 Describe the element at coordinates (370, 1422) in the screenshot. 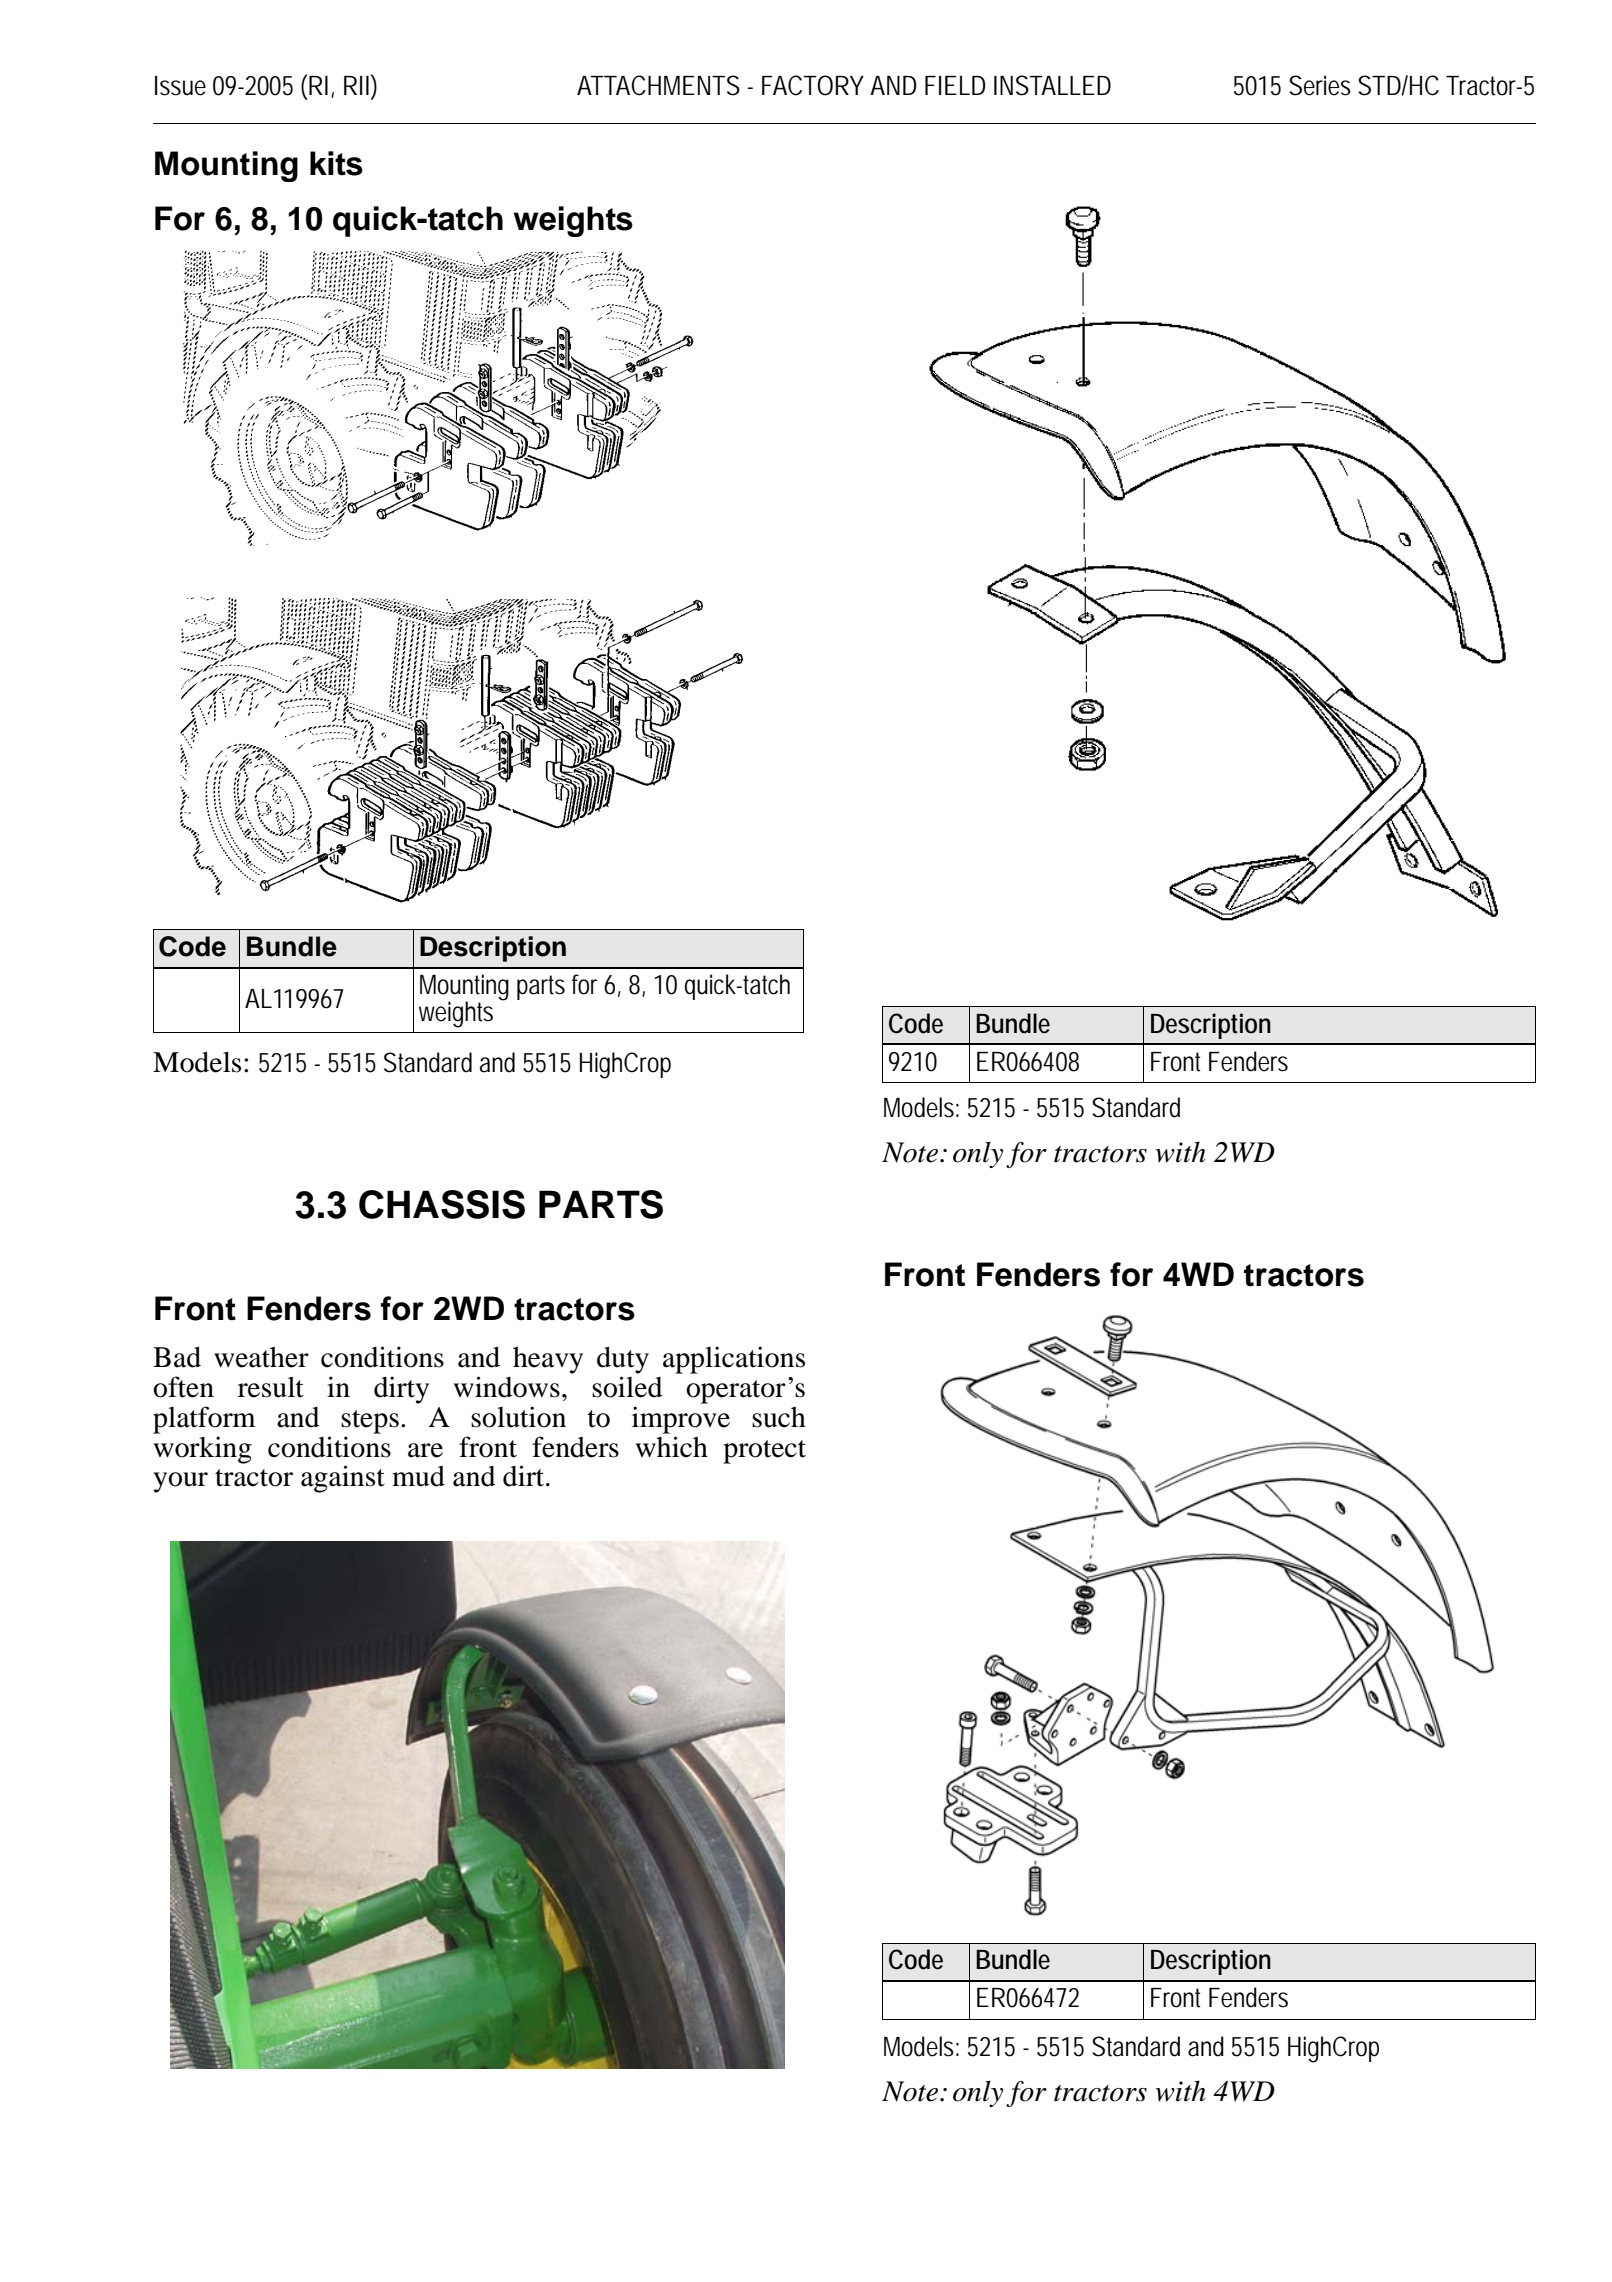

I see `steps` at that location.
